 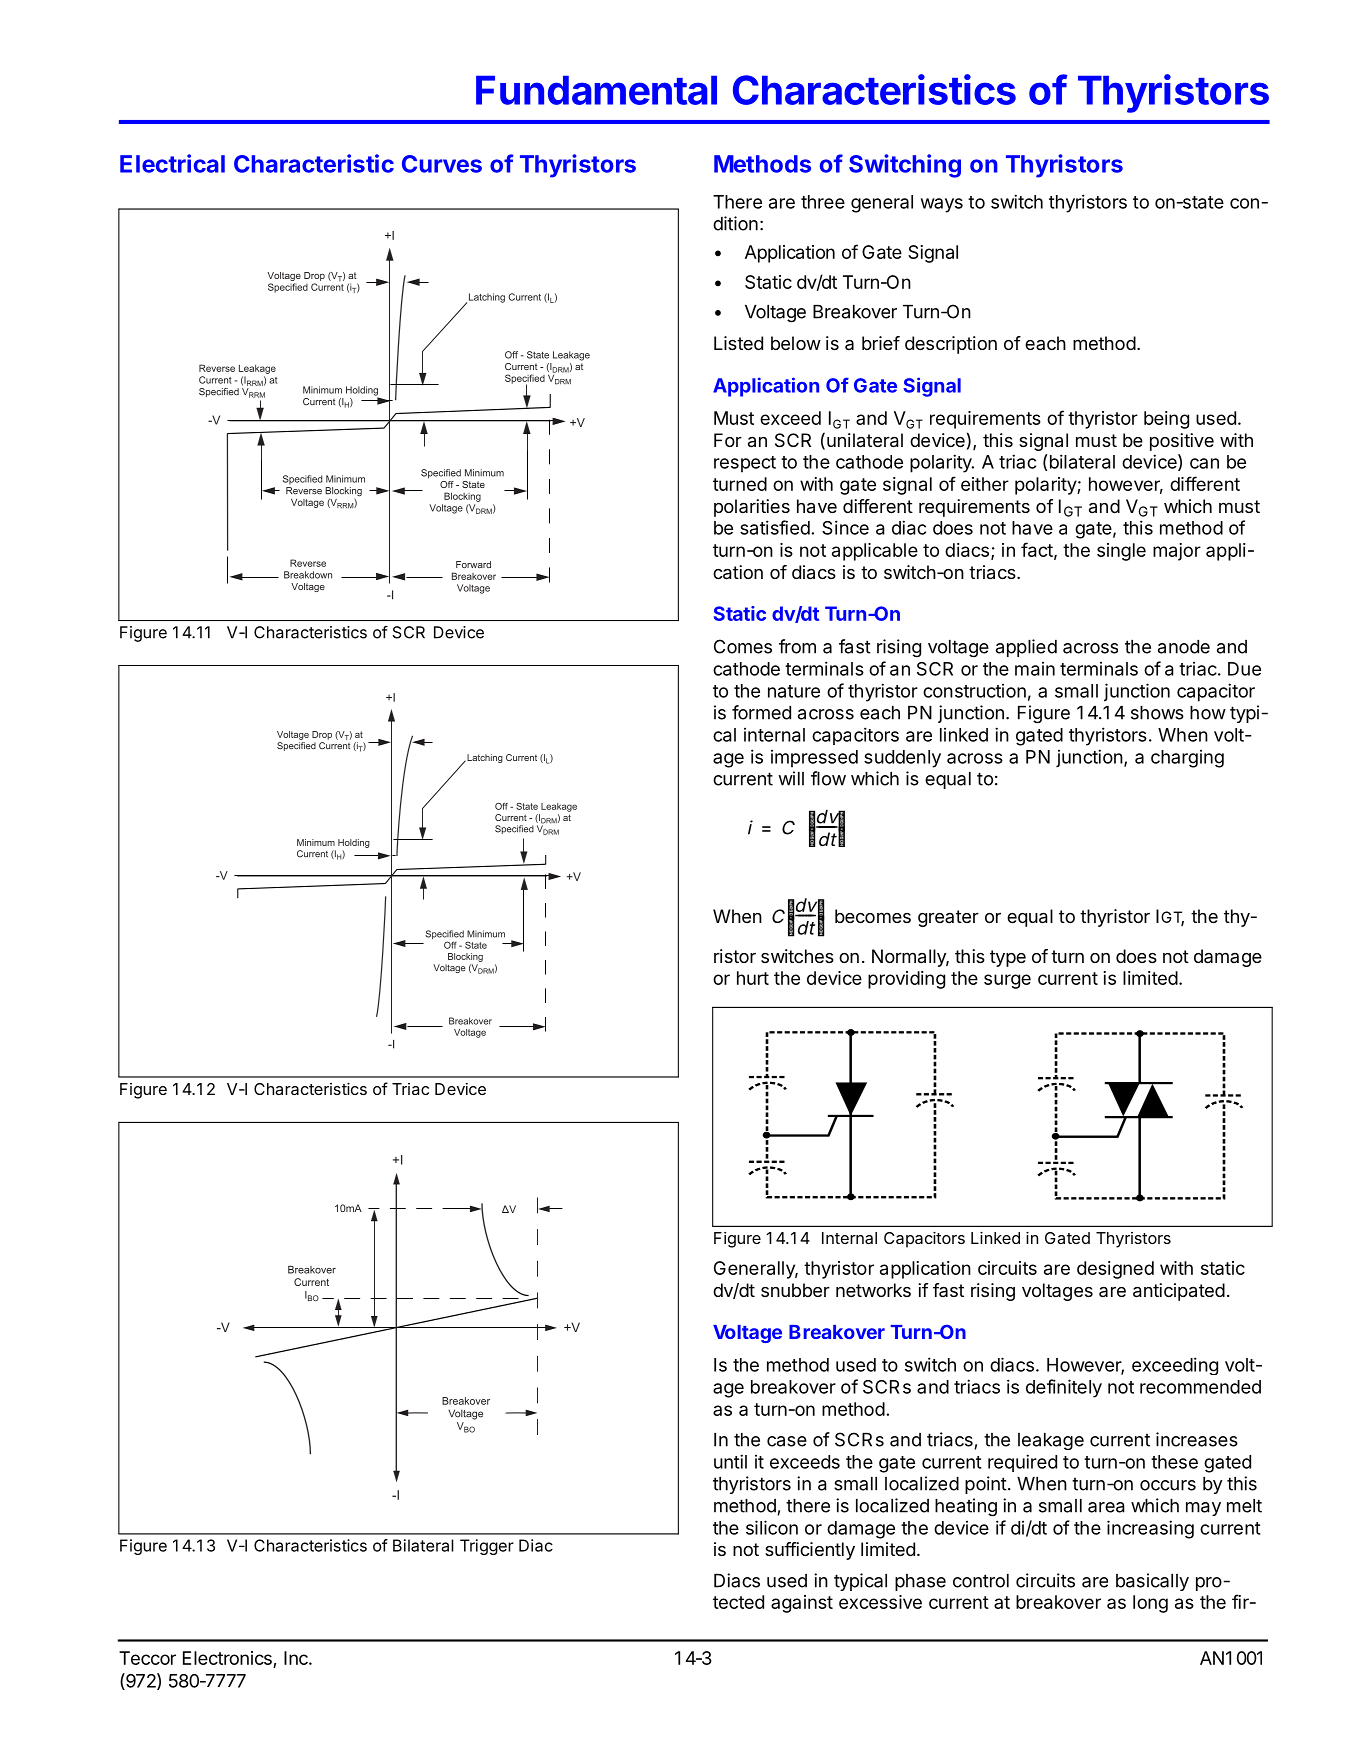 What do you see at coordinates (228, 1659) in the image?
I see `Electronics` at bounding box center [228, 1659].
